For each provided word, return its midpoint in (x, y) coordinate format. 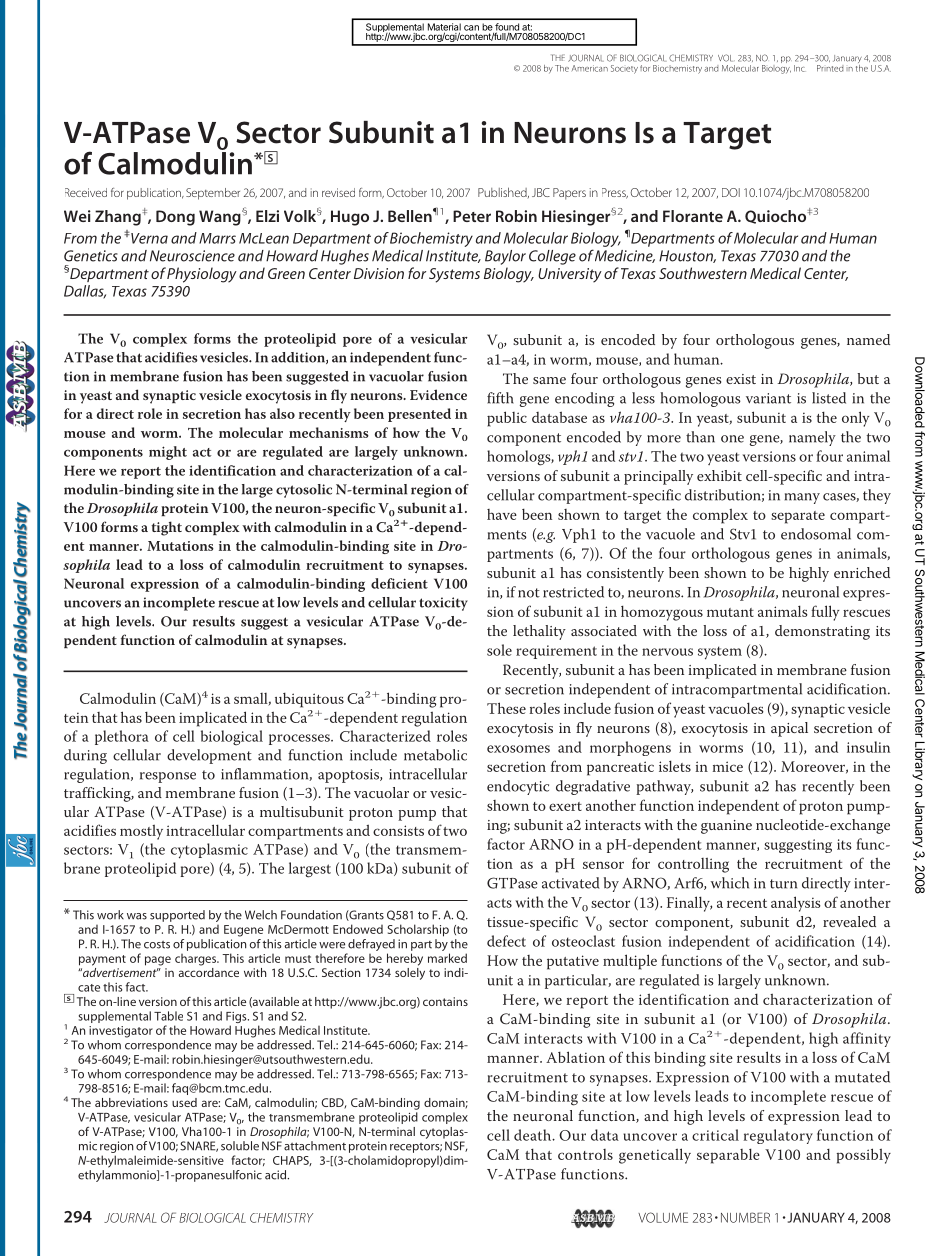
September (213, 194)
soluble (240, 1146)
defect (506, 941)
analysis (796, 904)
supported (177, 916)
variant (768, 398)
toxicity (443, 604)
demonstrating (822, 632)
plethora (122, 737)
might (168, 453)
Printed (830, 68)
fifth (500, 398)
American (590, 68)
